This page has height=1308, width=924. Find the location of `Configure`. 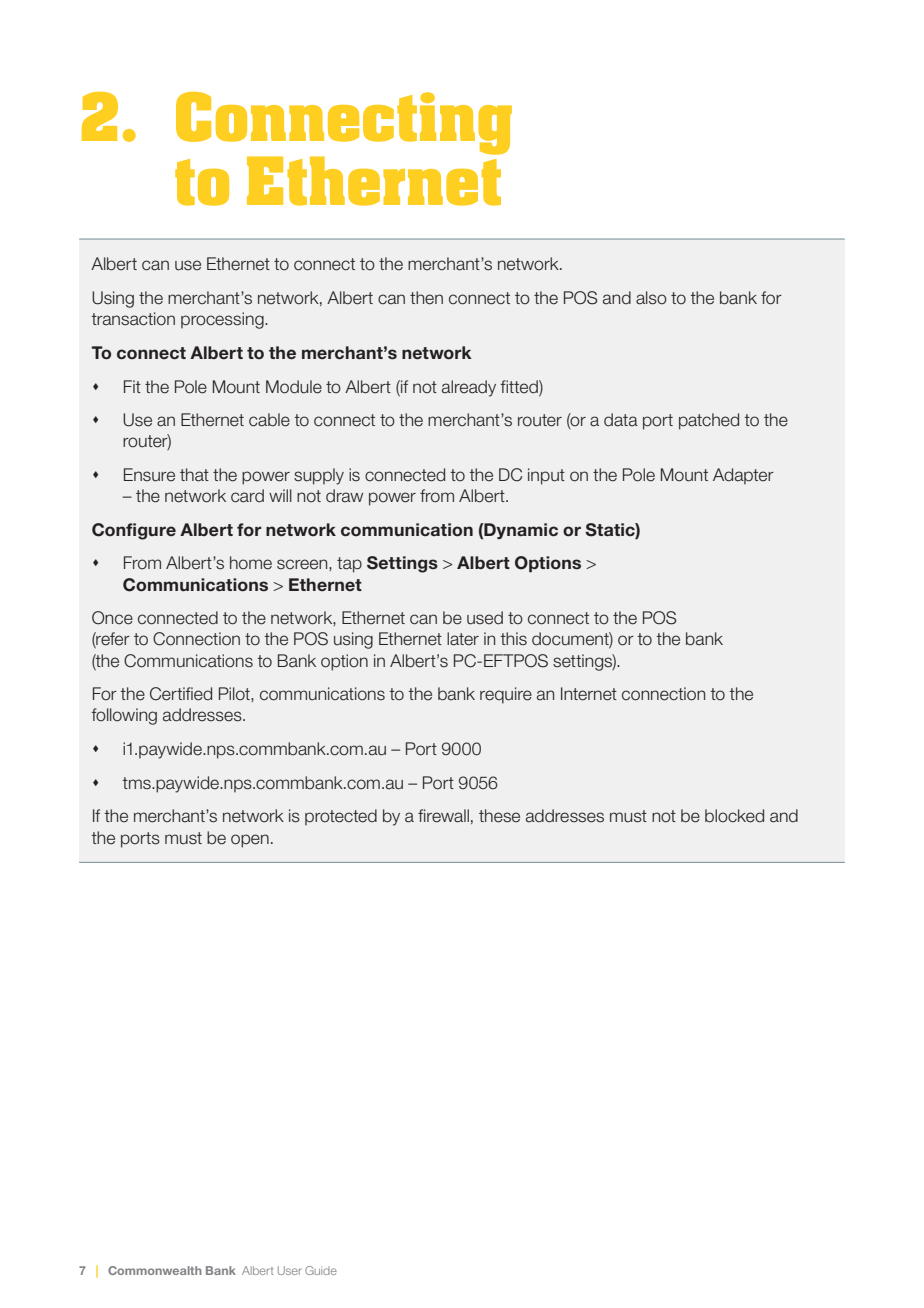

Configure is located at coordinates (134, 531).
